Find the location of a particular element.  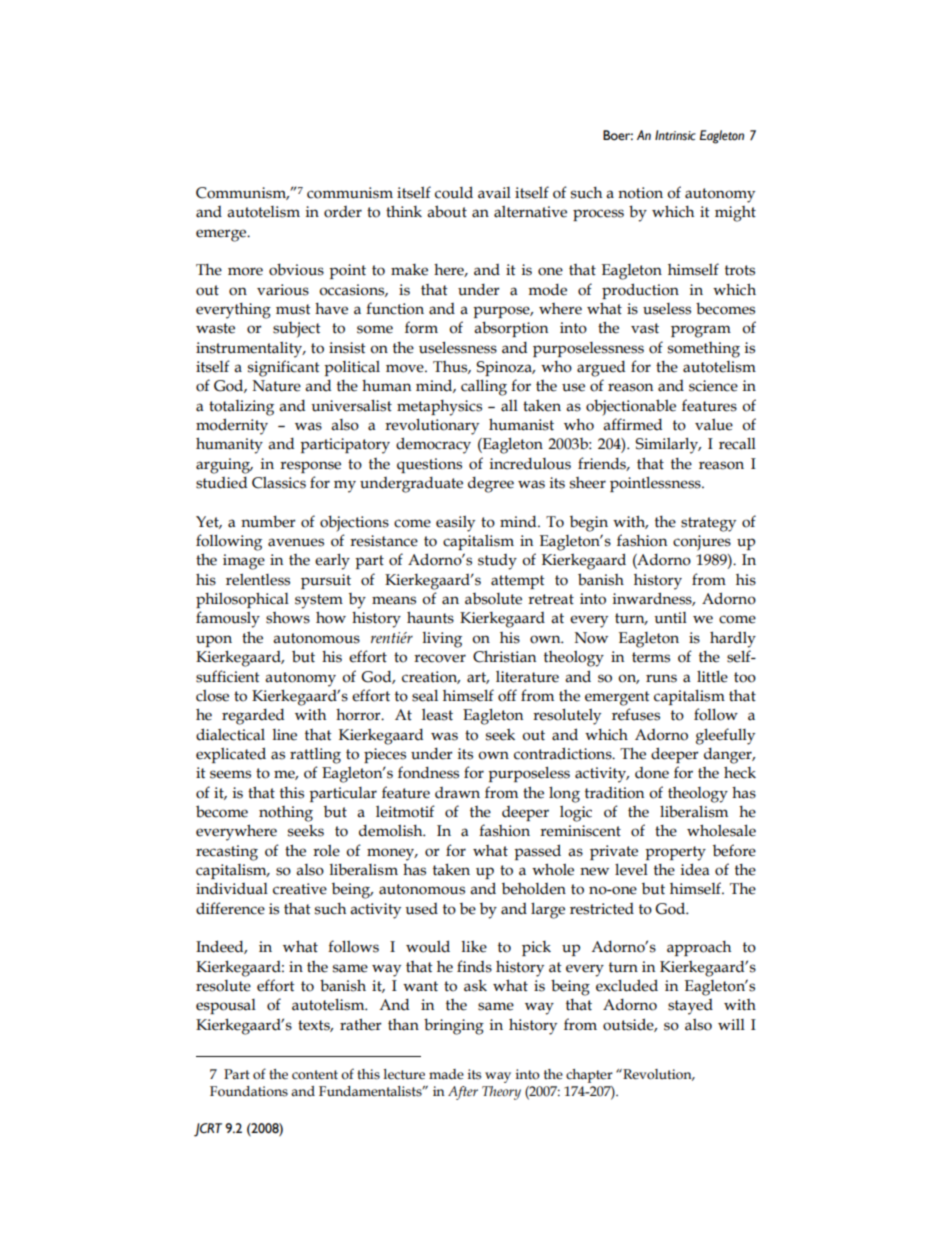

property is located at coordinates (675, 853).
